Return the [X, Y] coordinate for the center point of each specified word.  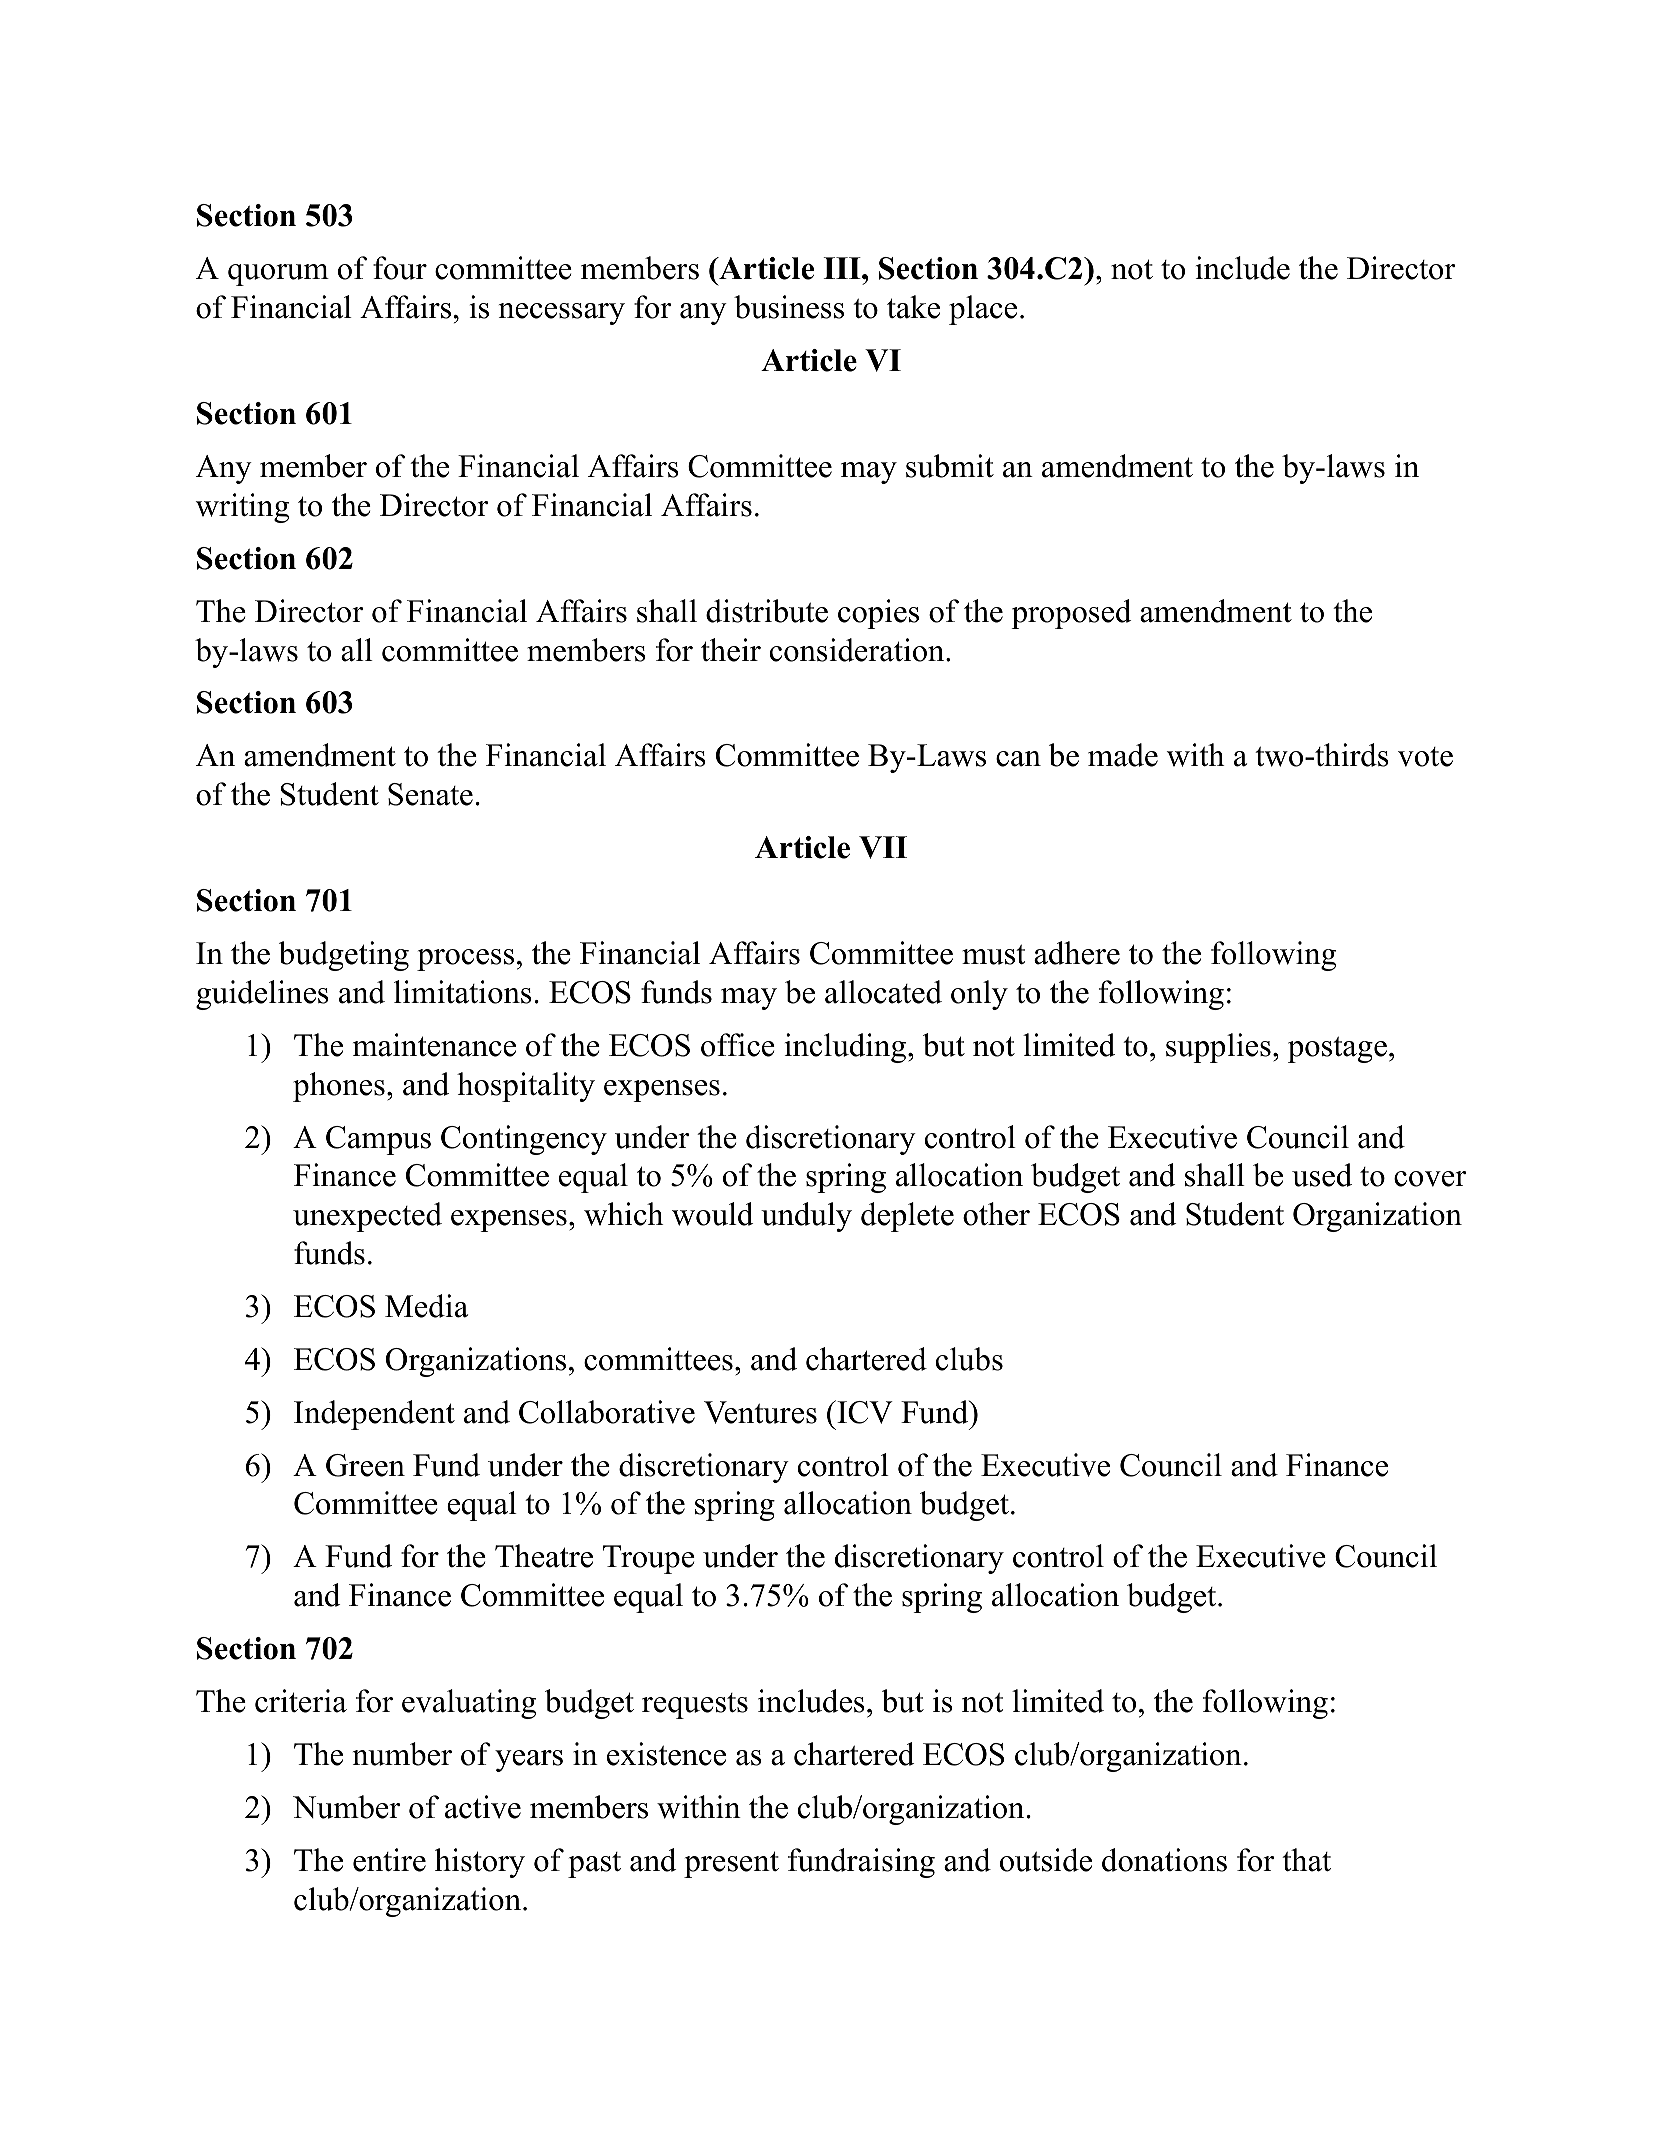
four [400, 268]
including [845, 1048]
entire [389, 1860]
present [731, 1864]
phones [339, 1087]
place [983, 310]
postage [1337, 1050]
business [789, 307]
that [1306, 1860]
